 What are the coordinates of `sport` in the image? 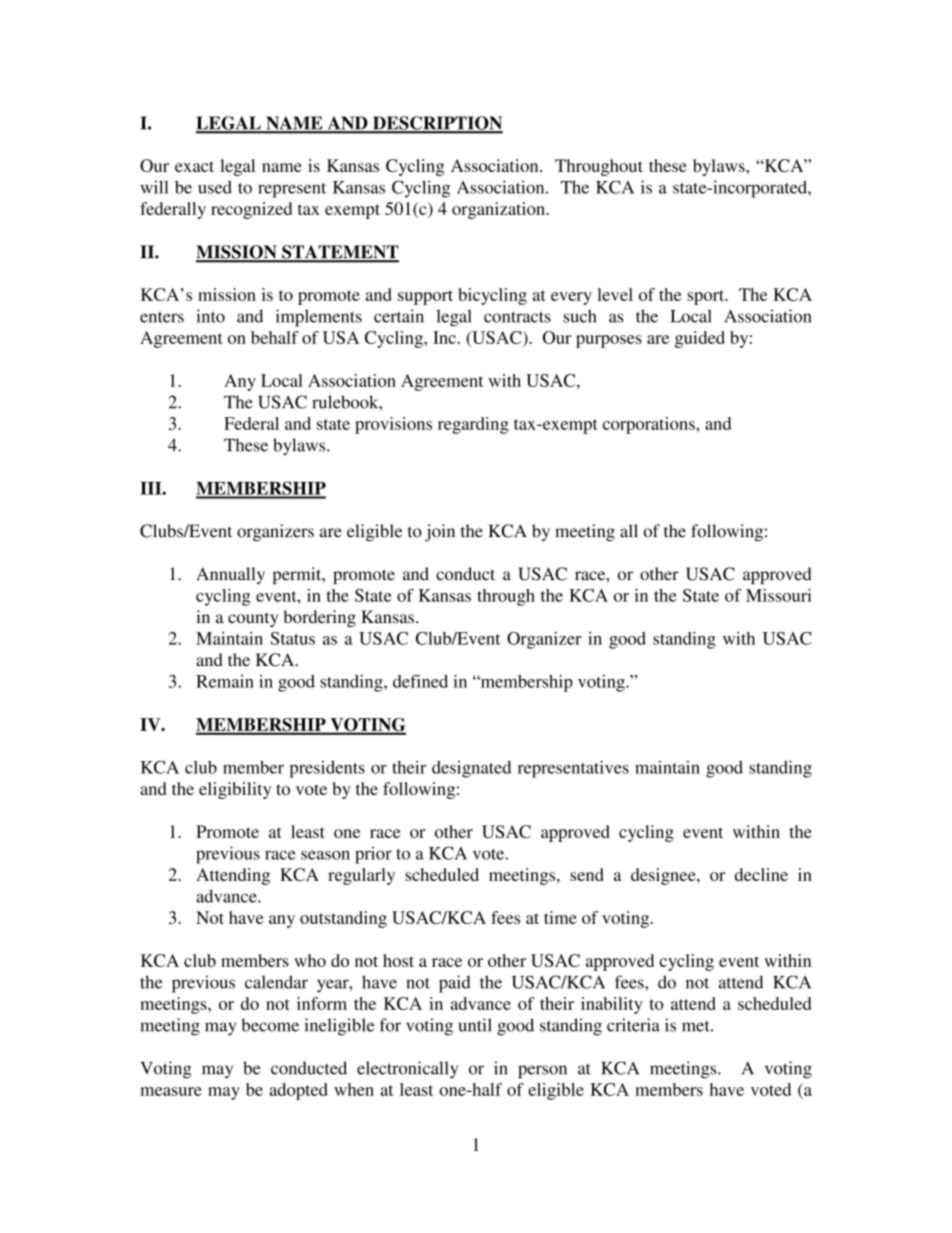 It's located at (707, 297).
